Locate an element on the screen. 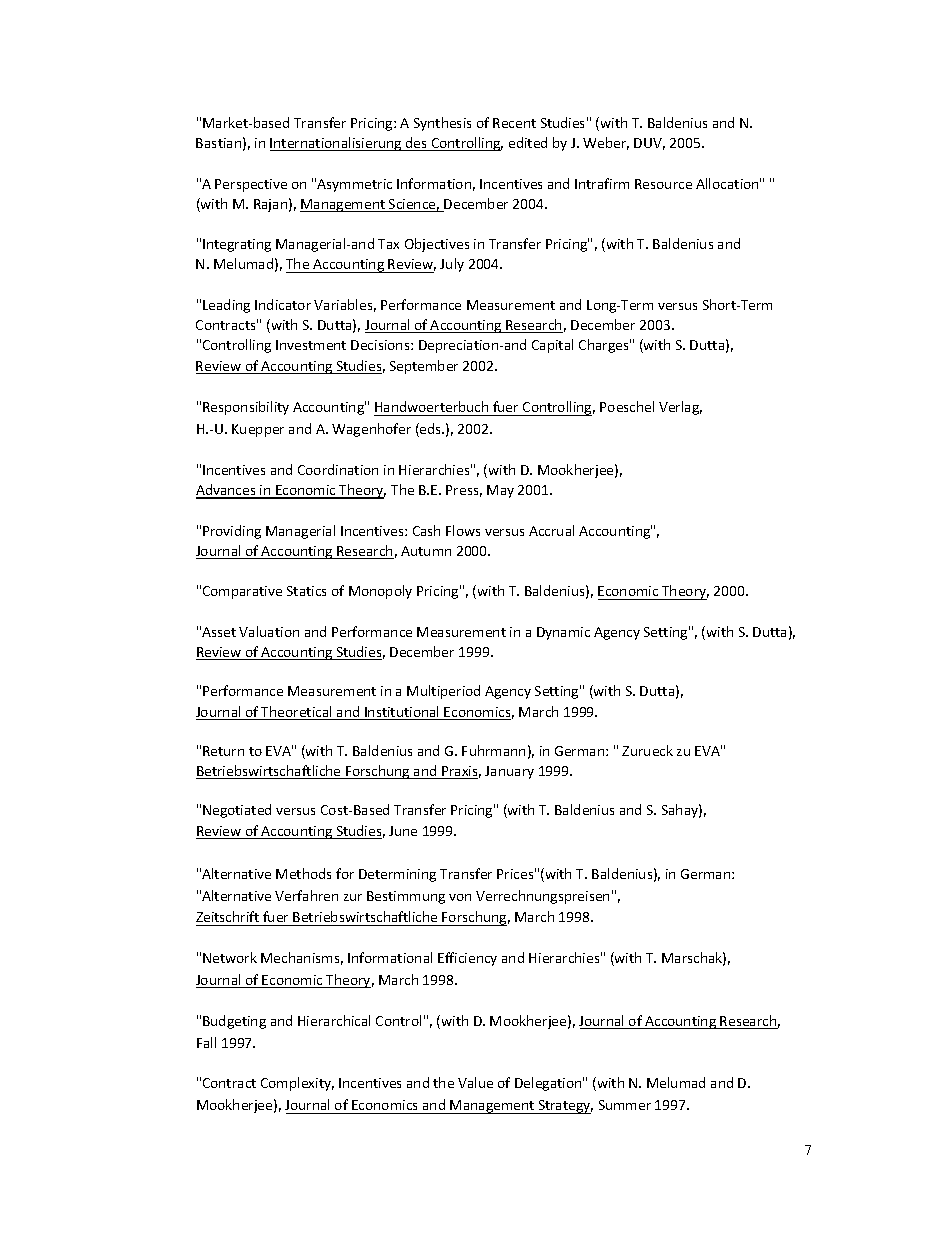 The height and width of the screenshot is (1233, 952). Perspective is located at coordinates (251, 185).
